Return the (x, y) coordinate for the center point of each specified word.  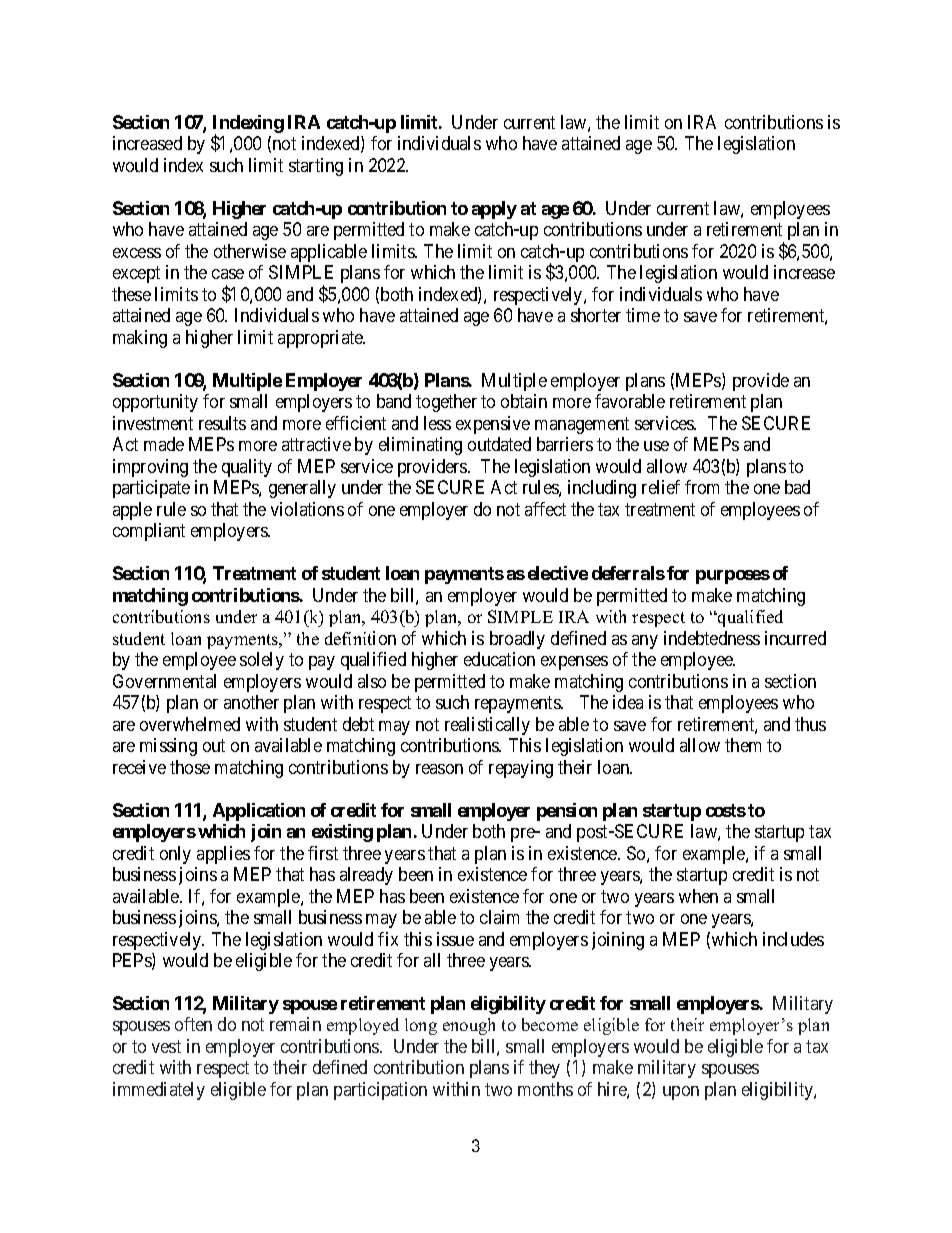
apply (494, 210)
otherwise (250, 251)
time (643, 315)
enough (469, 1026)
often (193, 1024)
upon (681, 1093)
